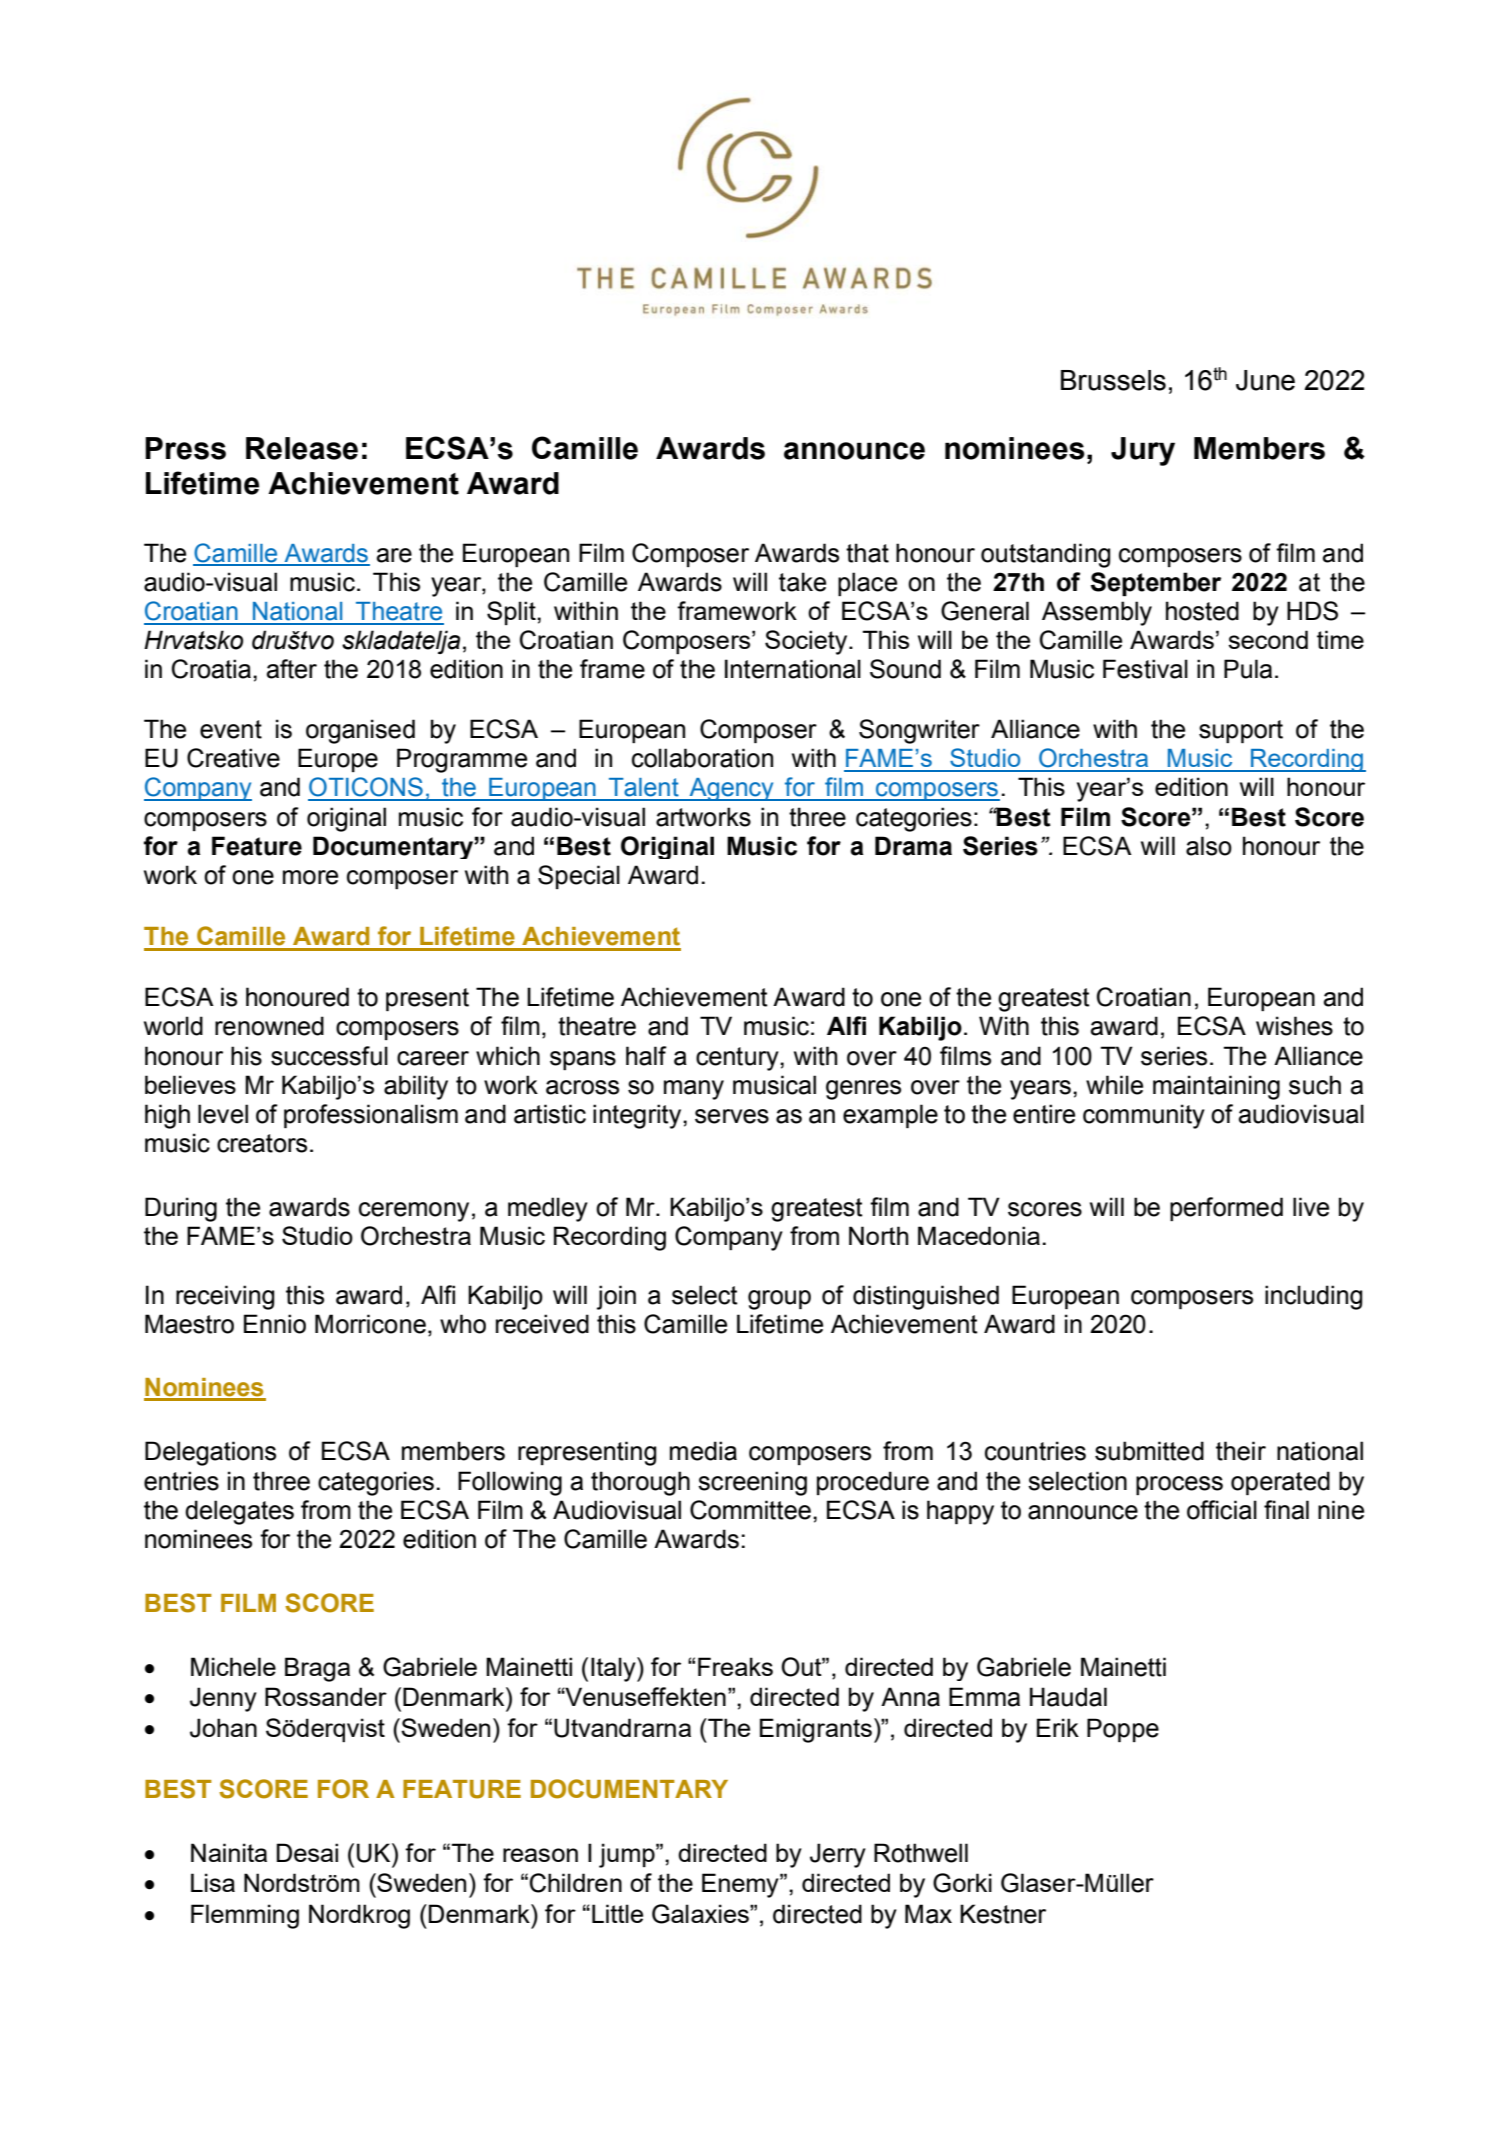 This screenshot has width=1509, height=2135. I want to click on FEATURE, so click(462, 1789).
